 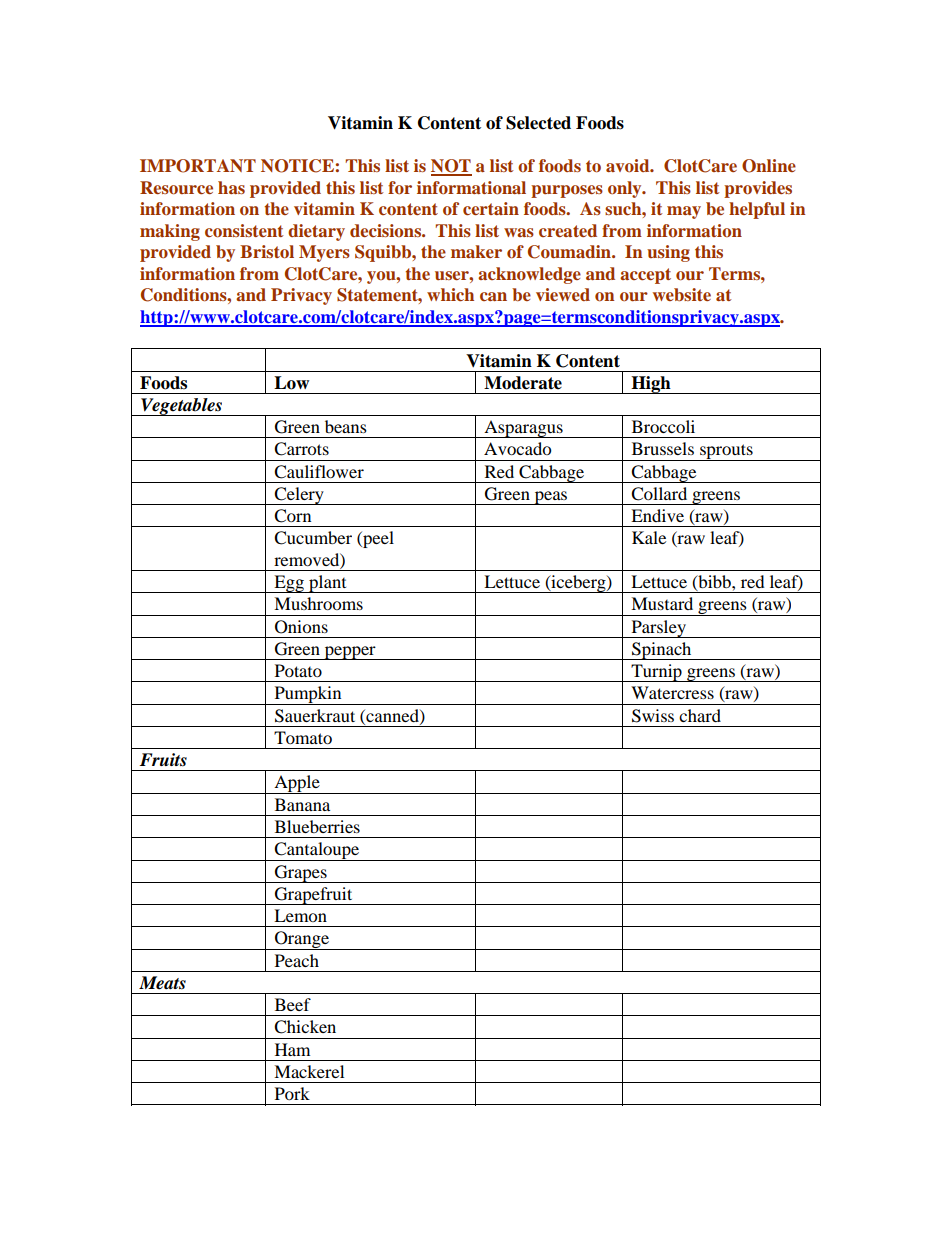 What do you see at coordinates (700, 715) in the screenshot?
I see `chard` at bounding box center [700, 715].
